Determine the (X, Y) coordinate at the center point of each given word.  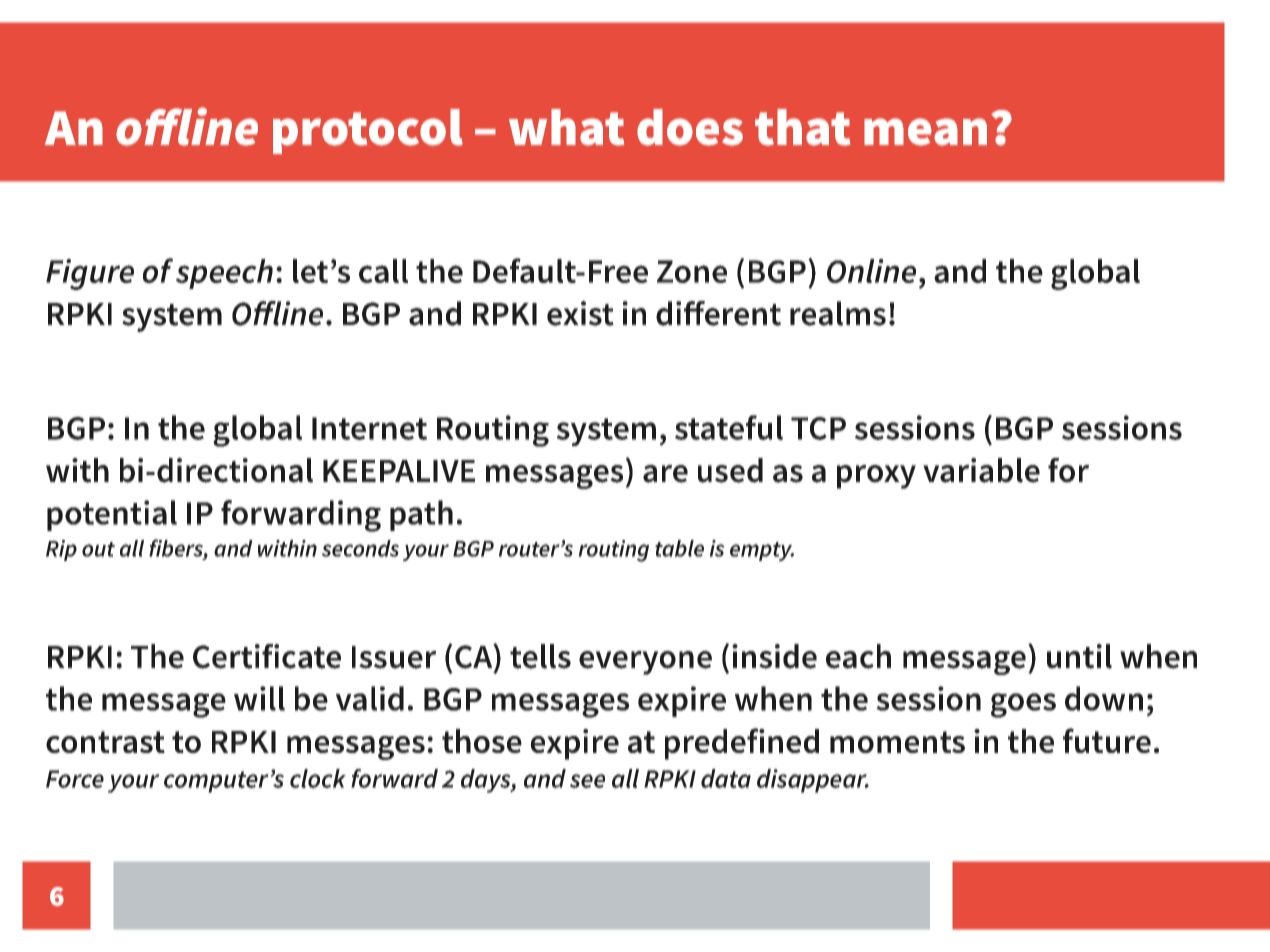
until (1079, 656)
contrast (105, 742)
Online (871, 271)
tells (540, 656)
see (587, 781)
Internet (369, 428)
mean (925, 132)
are (665, 474)
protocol (368, 131)
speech (224, 274)
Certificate (267, 656)
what (566, 127)
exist (580, 313)
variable (981, 470)
